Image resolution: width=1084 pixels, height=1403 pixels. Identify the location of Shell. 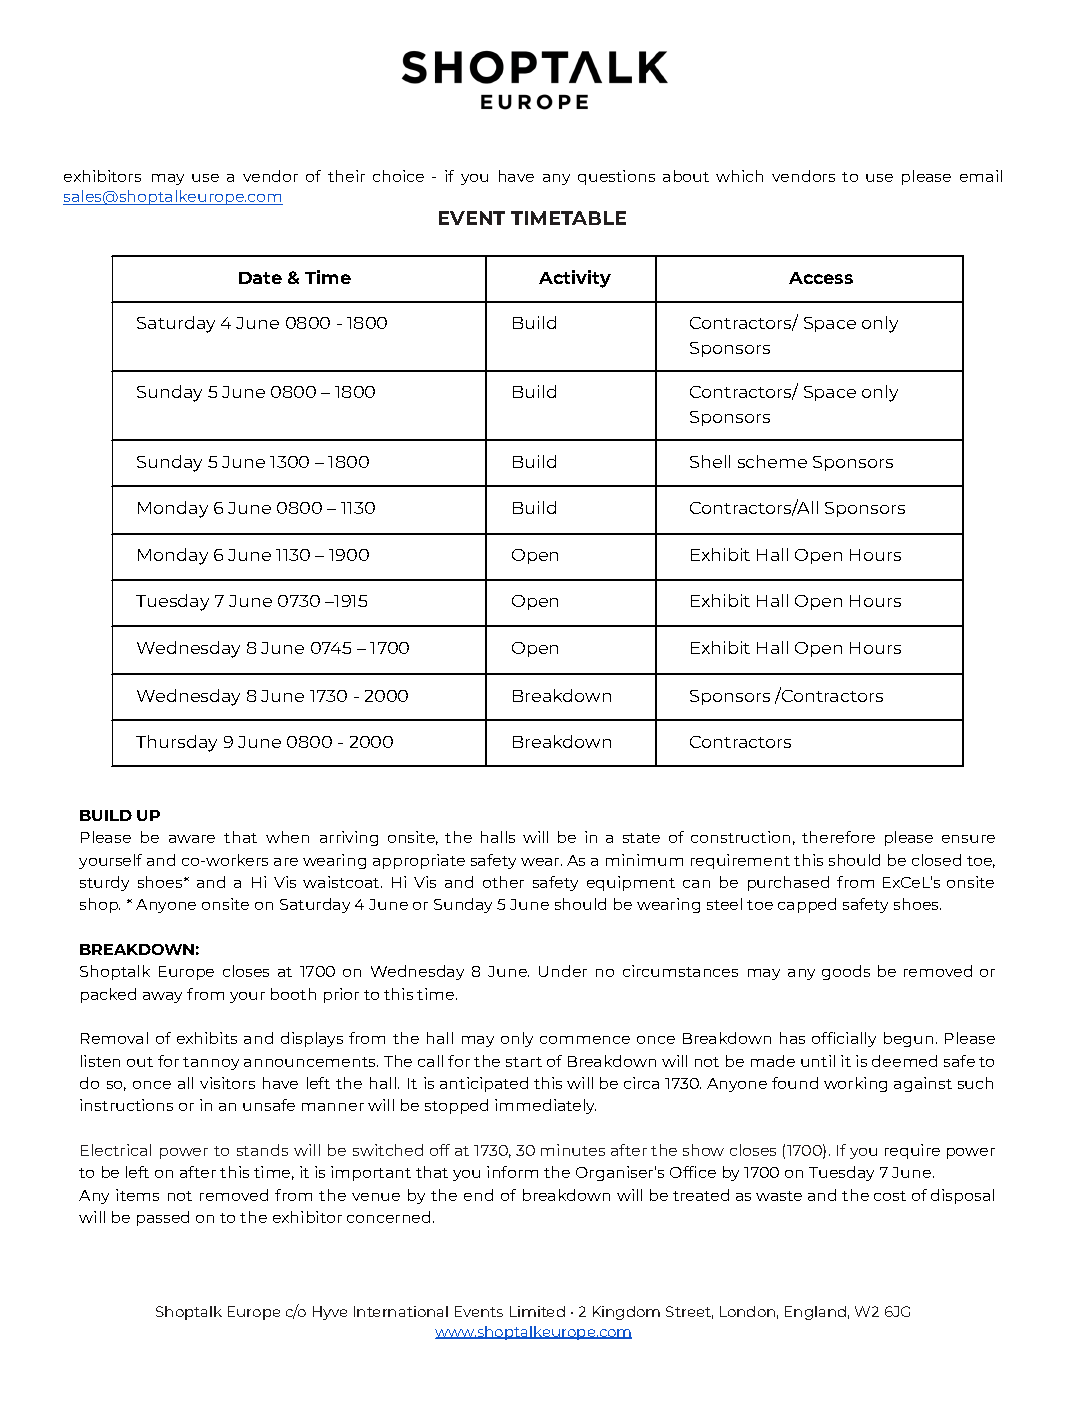
(710, 461).
